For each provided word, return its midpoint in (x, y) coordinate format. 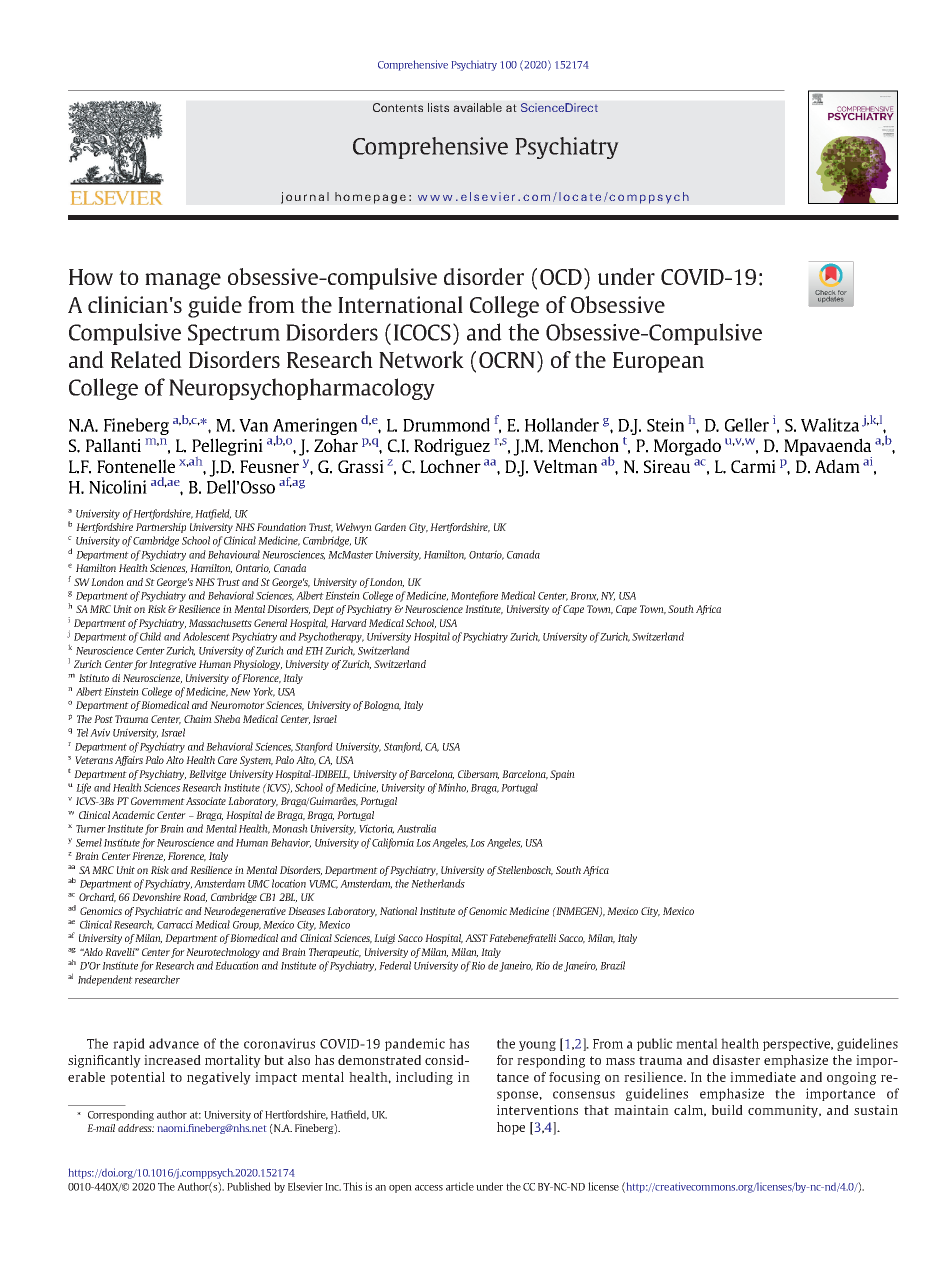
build (727, 1110)
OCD (561, 277)
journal (305, 198)
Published (249, 1186)
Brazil (612, 965)
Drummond (446, 425)
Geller (747, 425)
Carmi (753, 466)
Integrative (172, 665)
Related (146, 359)
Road (195, 898)
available (477, 107)
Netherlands (438, 883)
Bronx (584, 596)
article (460, 1186)
